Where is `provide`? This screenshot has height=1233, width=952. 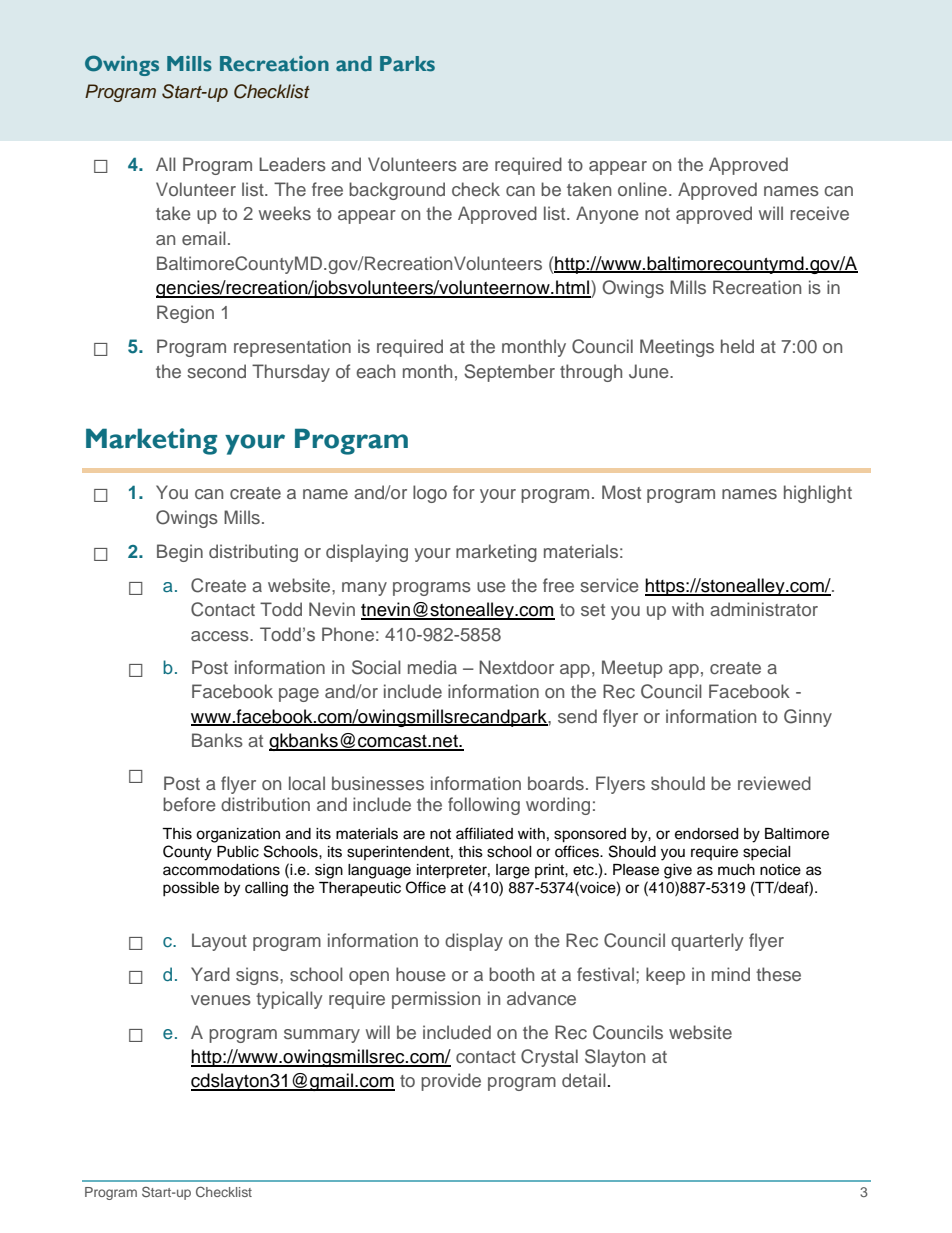 provide is located at coordinates (451, 1082).
